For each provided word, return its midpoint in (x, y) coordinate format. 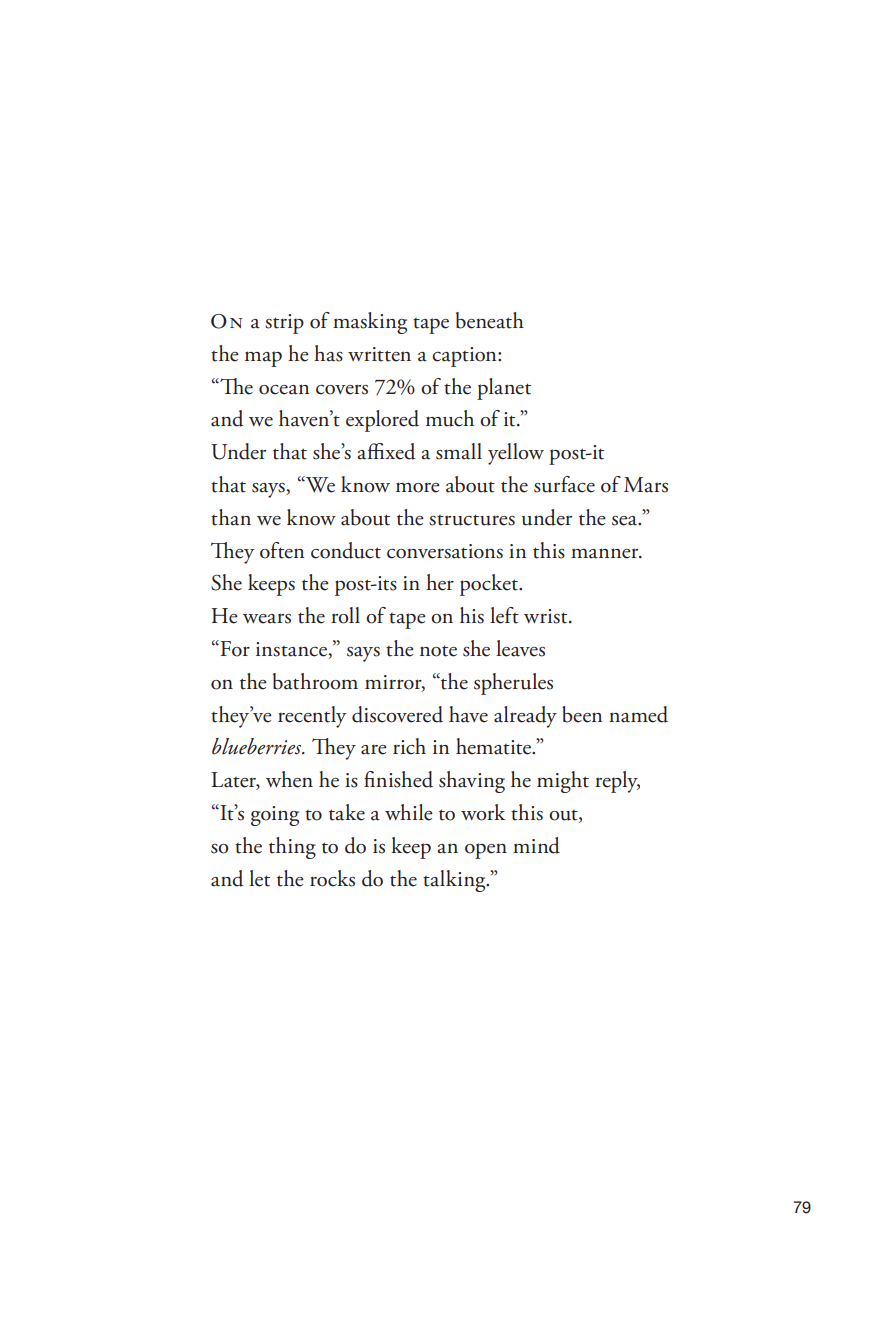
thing (292, 848)
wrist (547, 616)
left (504, 615)
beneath (490, 320)
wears (267, 618)
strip (284, 324)
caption (465, 357)
